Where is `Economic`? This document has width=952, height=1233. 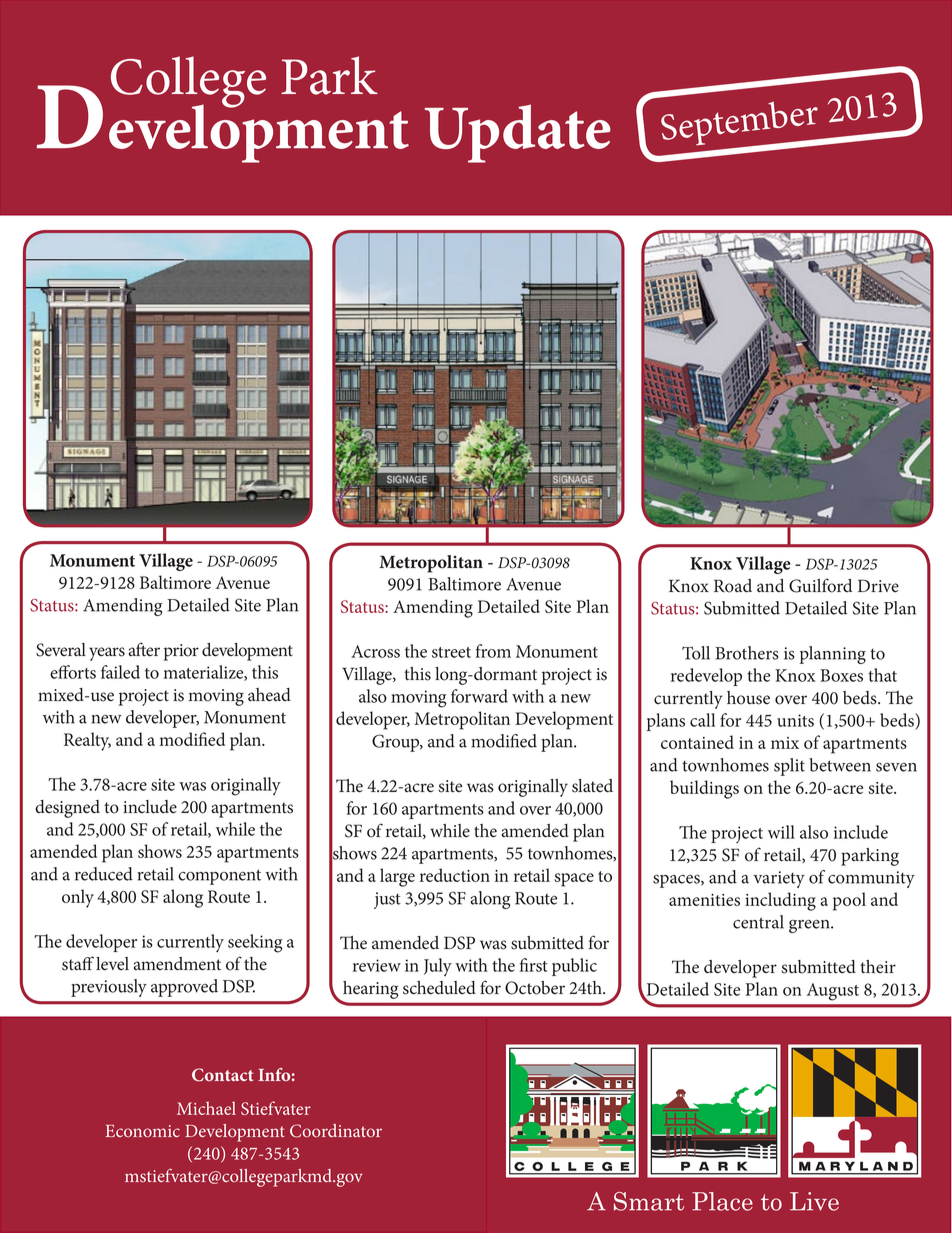
Economic is located at coordinates (142, 1131).
